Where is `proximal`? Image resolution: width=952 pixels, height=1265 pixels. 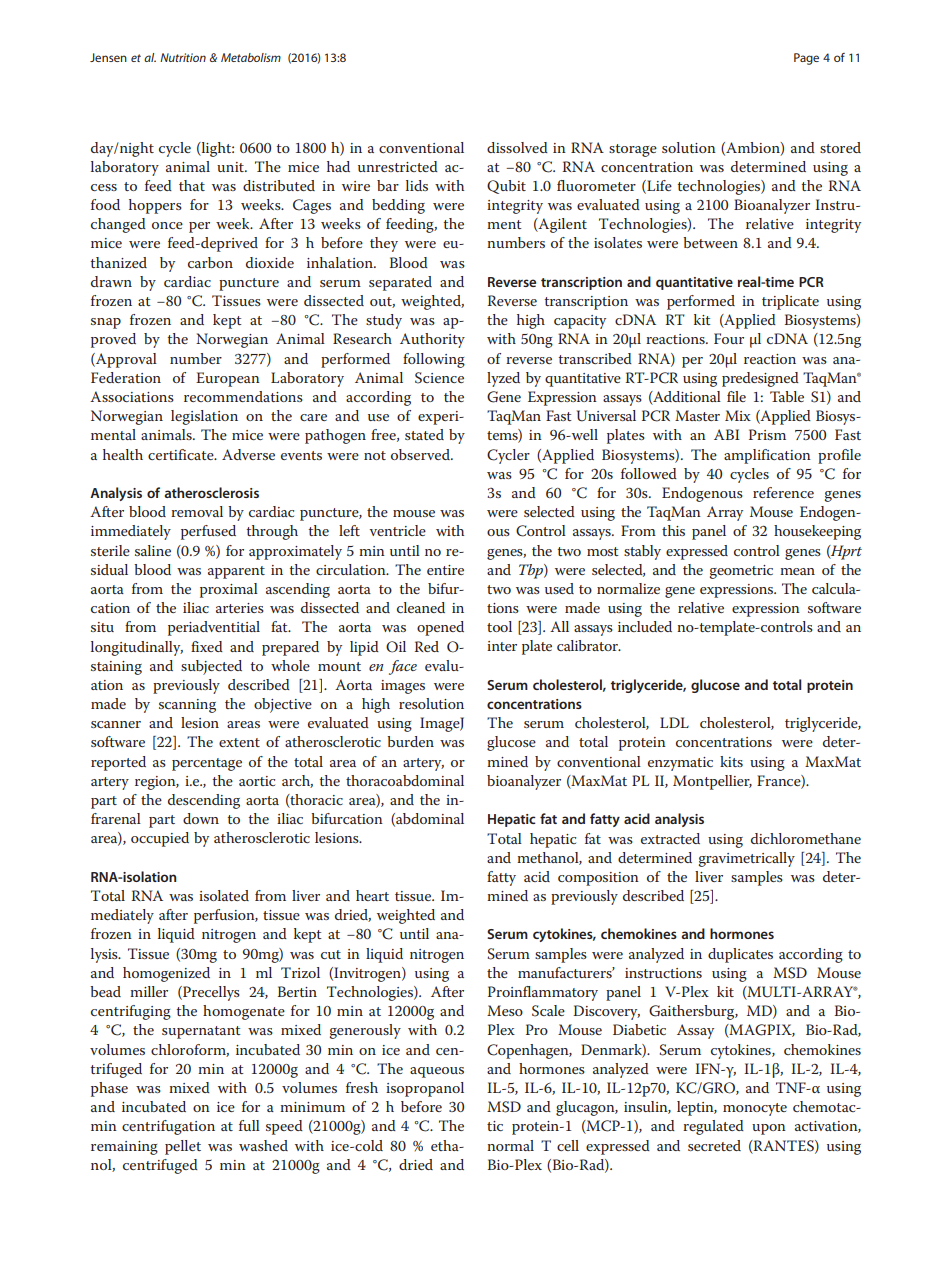
proximal is located at coordinates (229, 590).
